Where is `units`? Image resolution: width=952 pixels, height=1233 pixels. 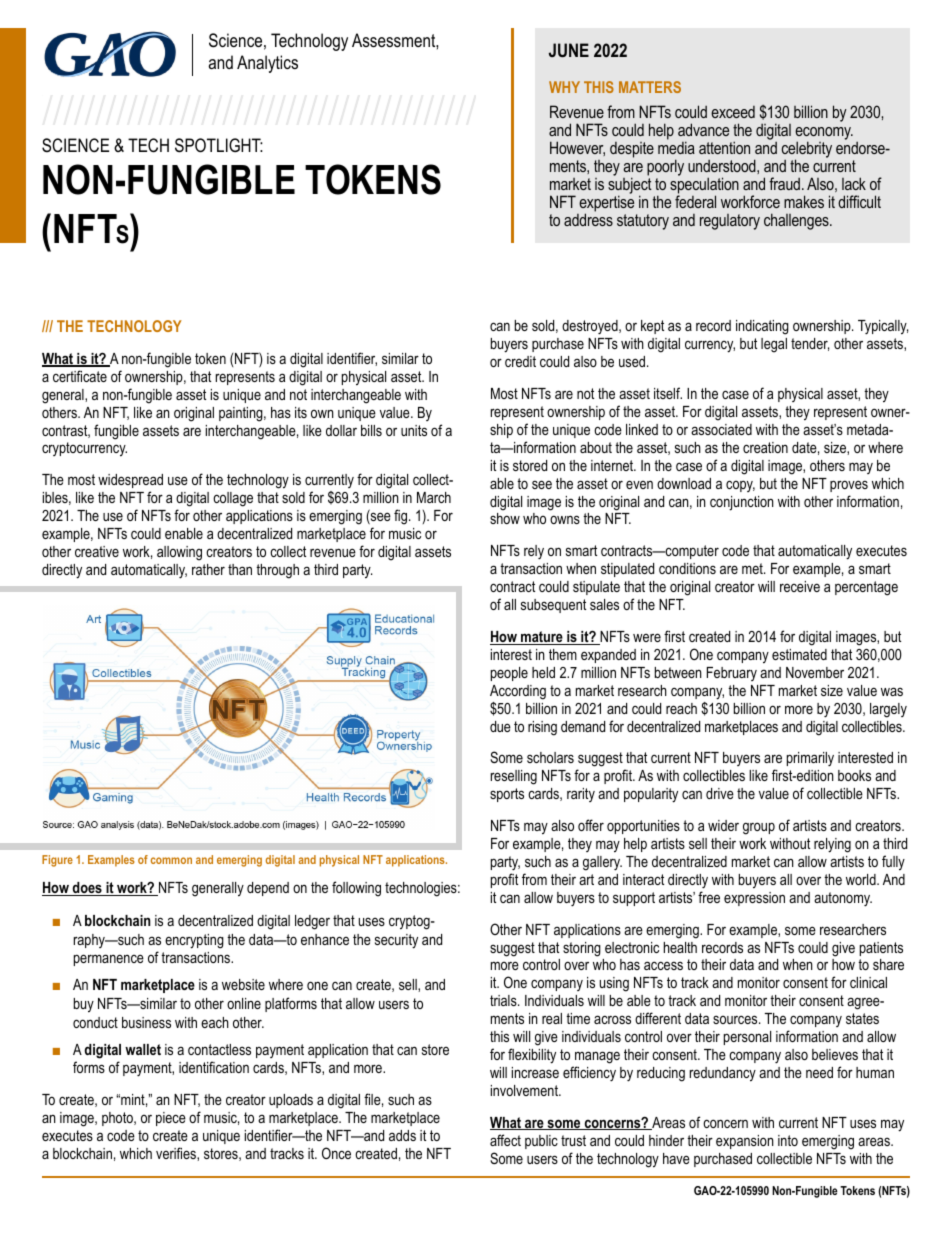
units is located at coordinates (414, 430).
